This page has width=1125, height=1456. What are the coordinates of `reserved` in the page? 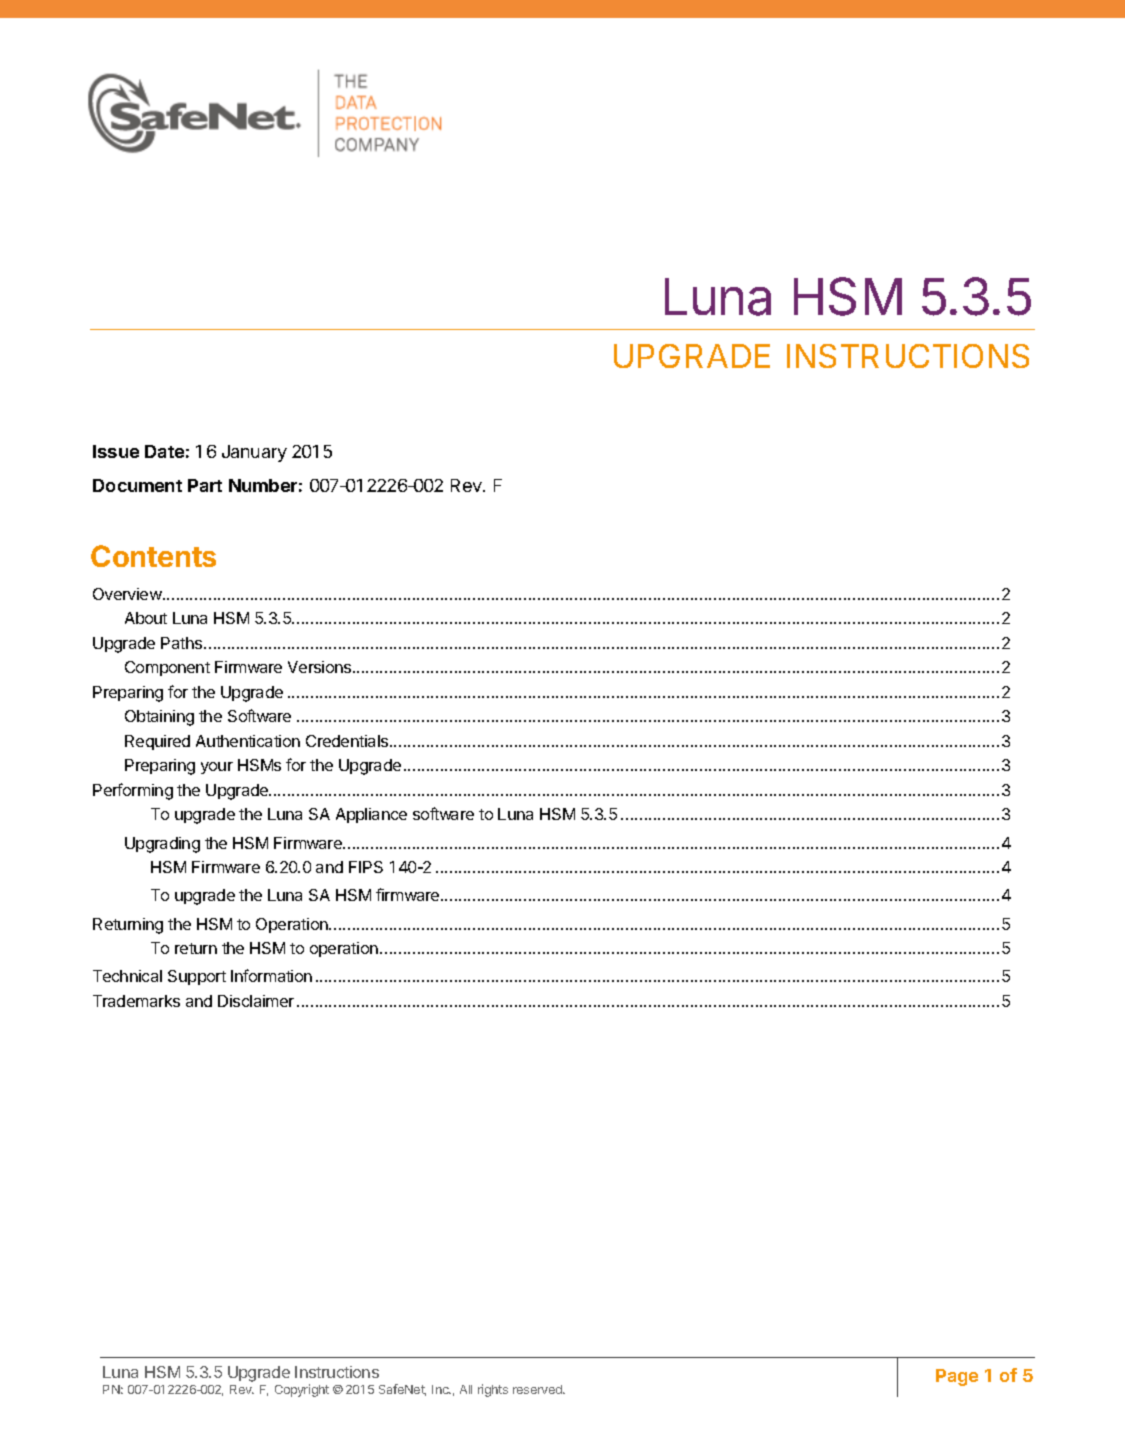 It's located at (538, 1389).
